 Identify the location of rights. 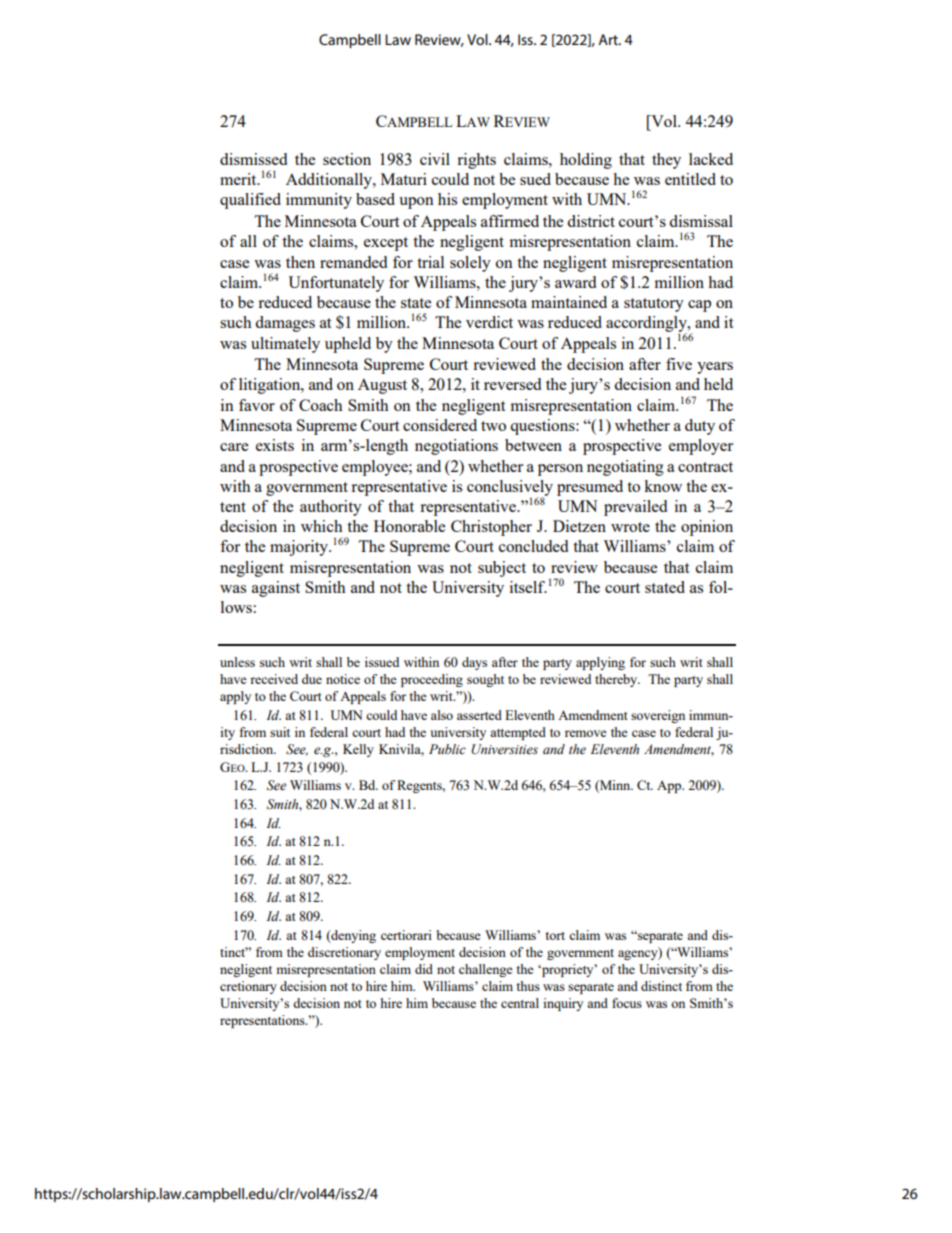
(476, 161).
